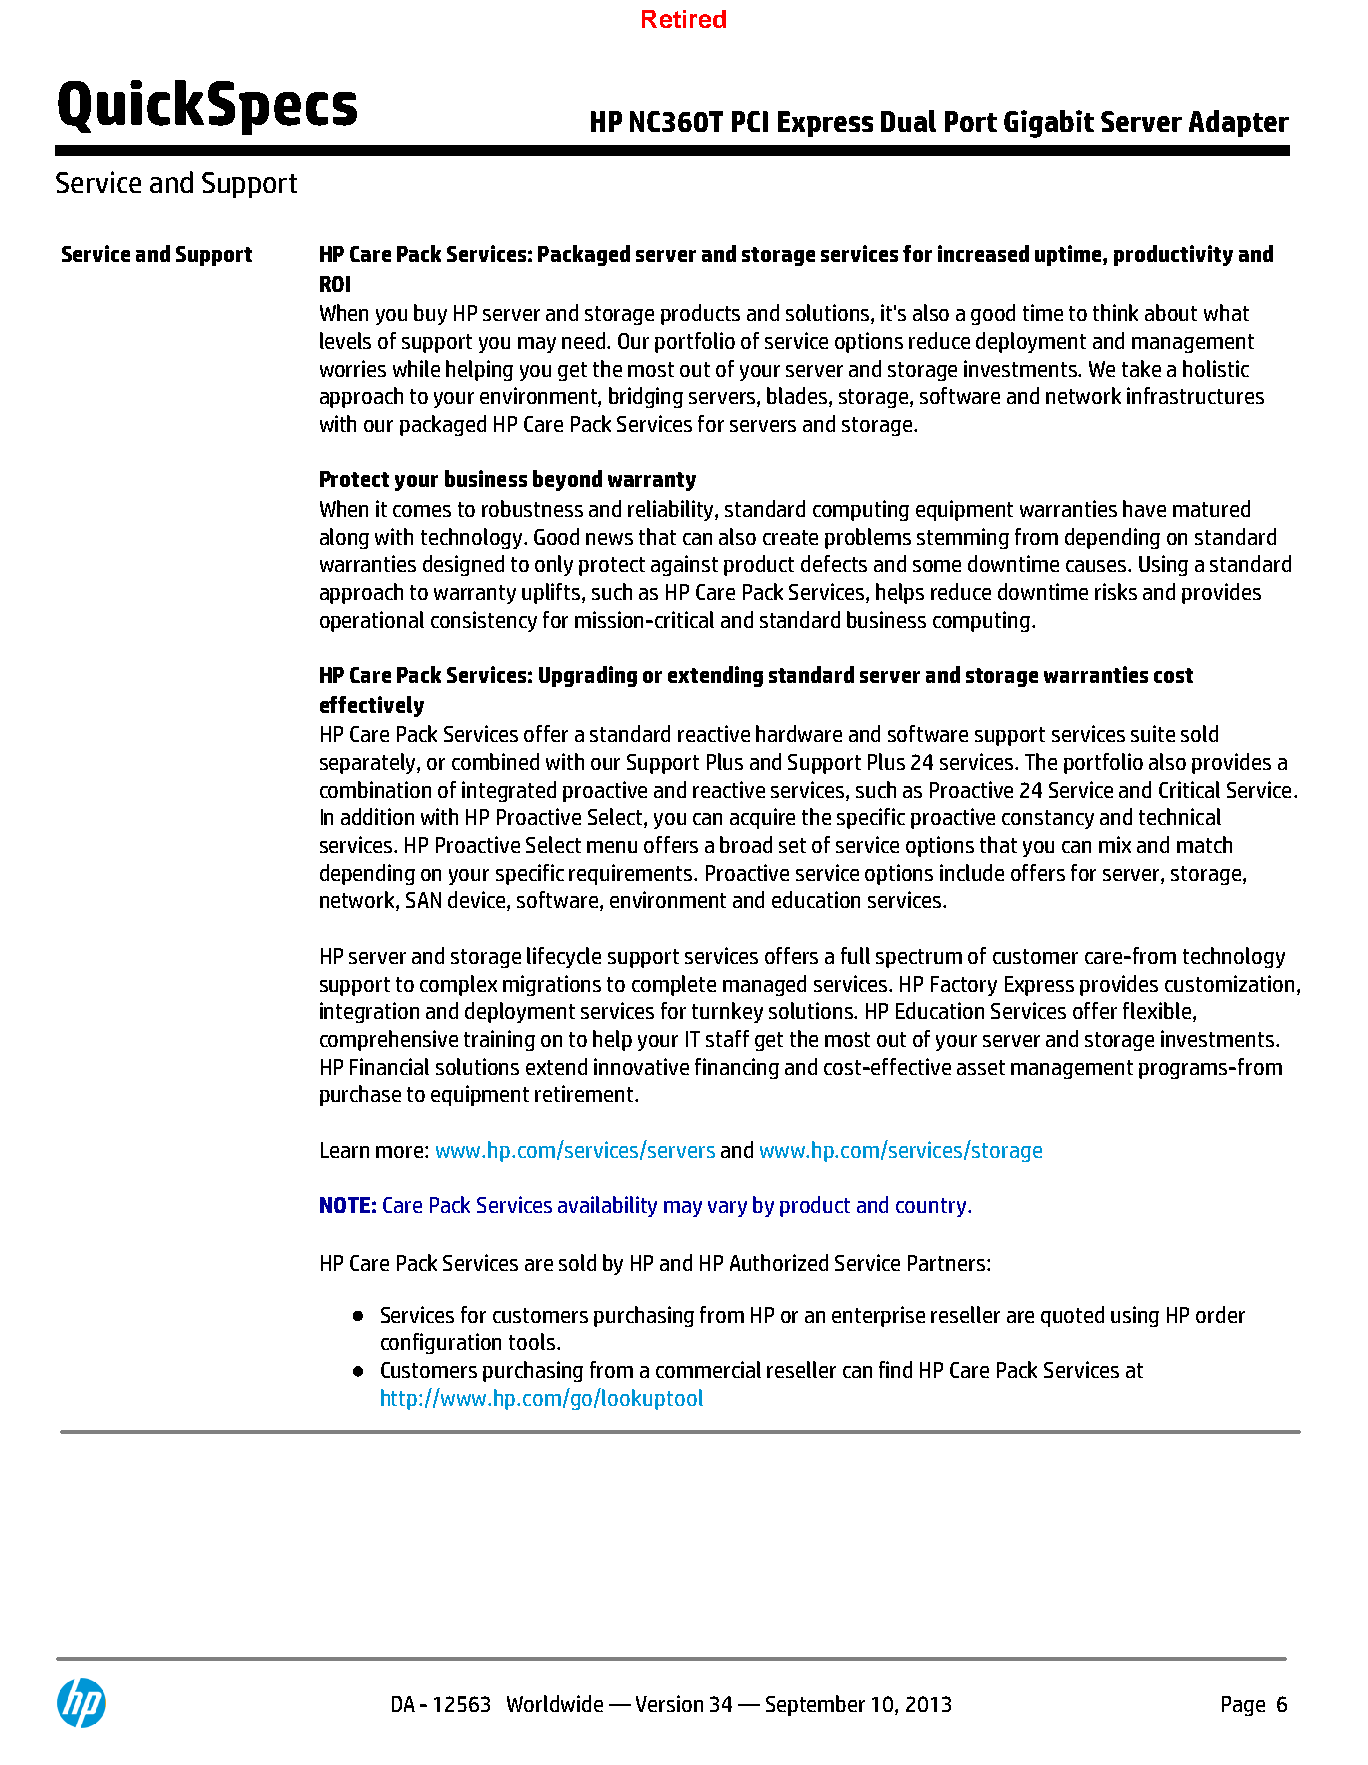 The image size is (1368, 1765). I want to click on Worldwide, so click(555, 1703).
